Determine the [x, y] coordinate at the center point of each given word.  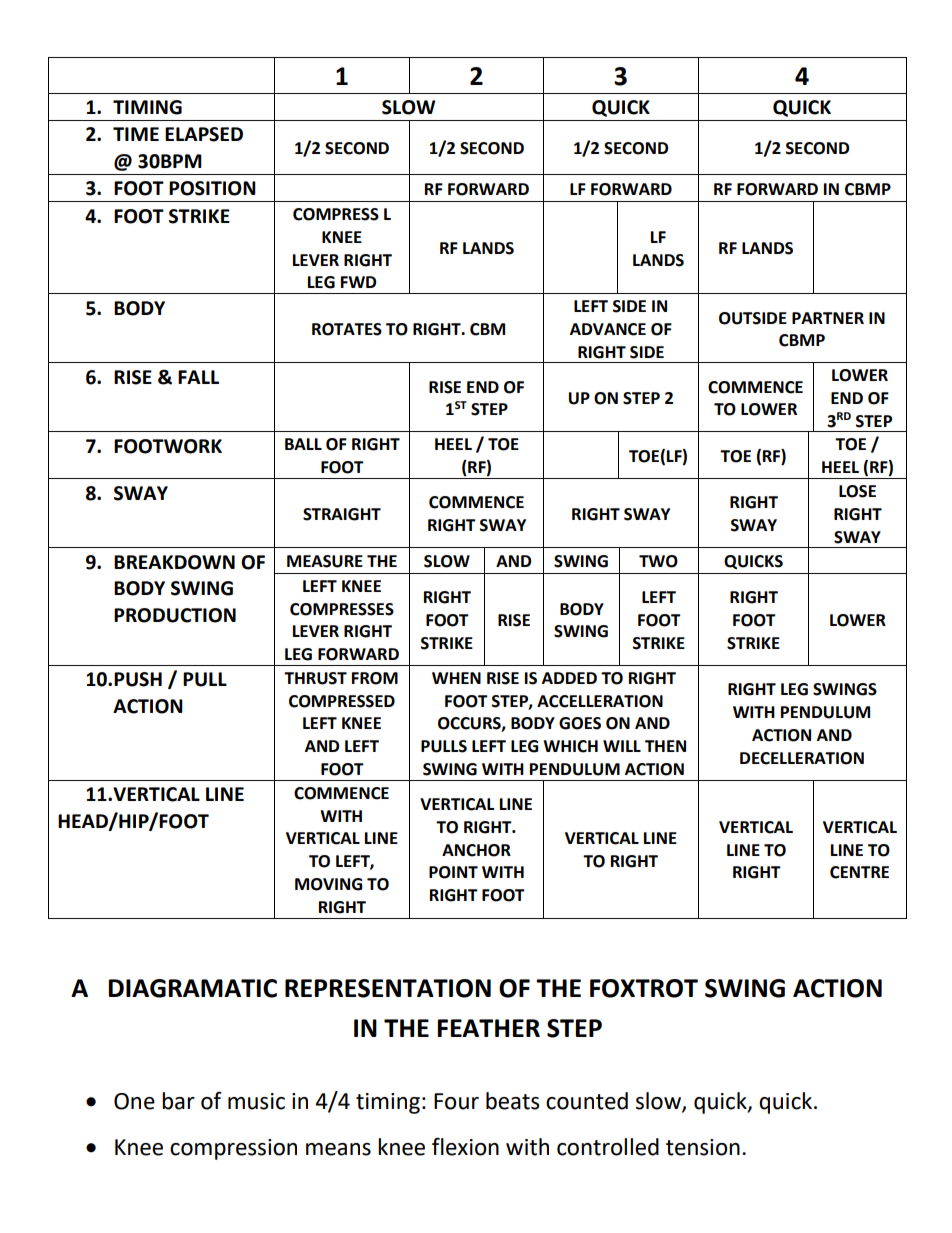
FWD [358, 282]
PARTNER [828, 318]
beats [512, 1101]
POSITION [212, 188]
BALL [303, 444]
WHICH [570, 746]
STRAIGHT [342, 514]
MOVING [328, 884]
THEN [665, 746]
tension [703, 1147]
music [256, 1101]
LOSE [857, 491]
